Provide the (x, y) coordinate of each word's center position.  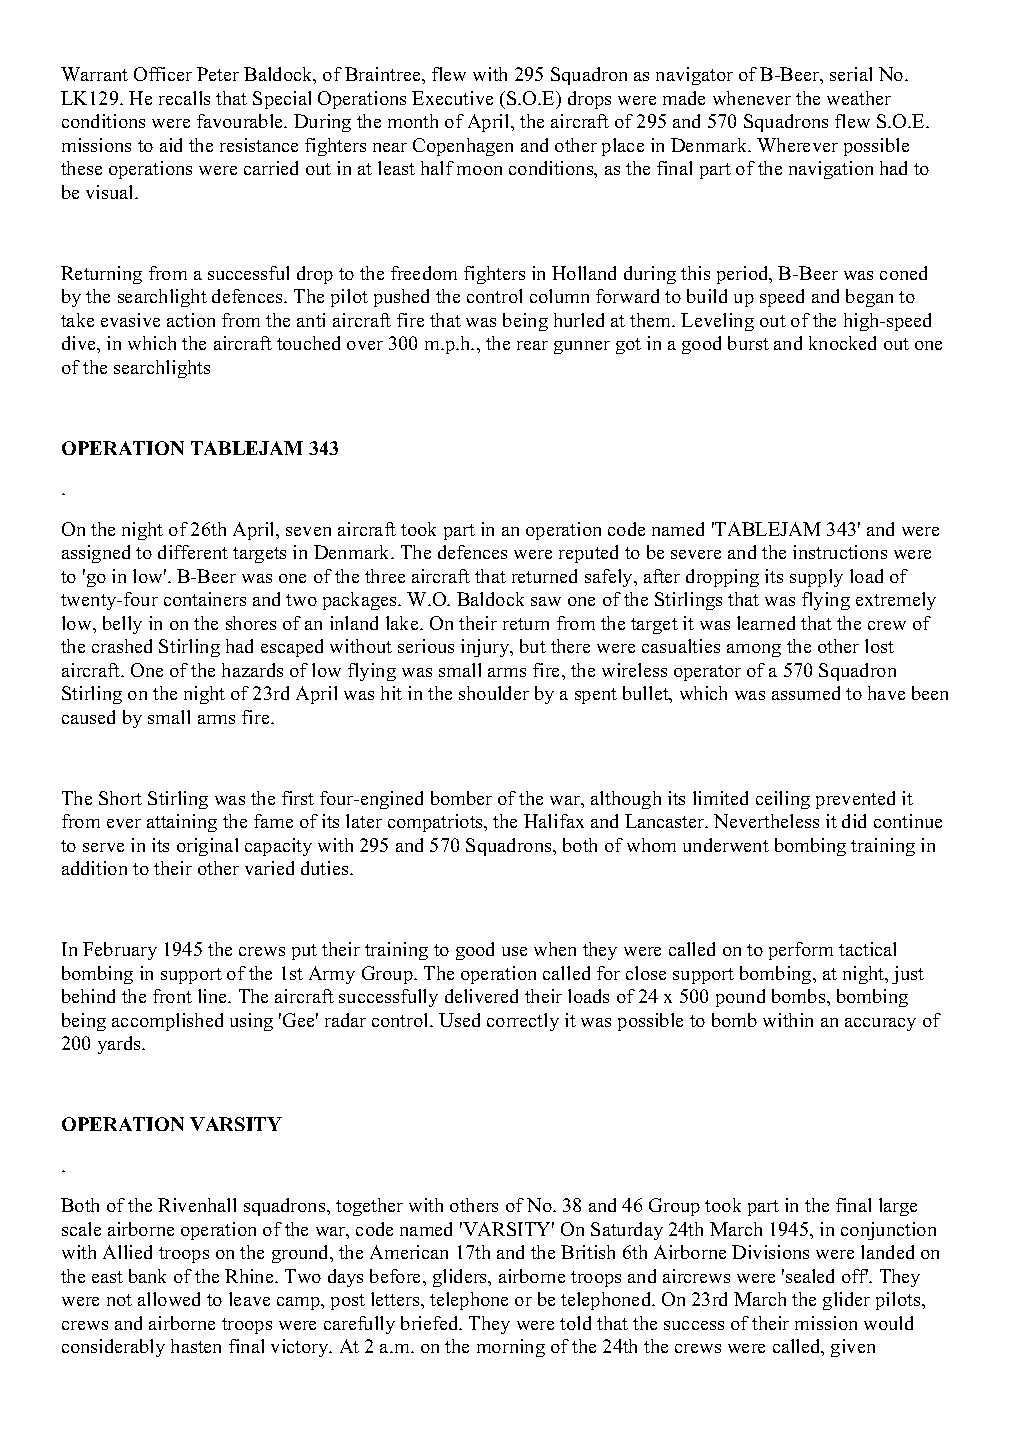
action (191, 320)
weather (859, 98)
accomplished (167, 1022)
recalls (184, 98)
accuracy (880, 1024)
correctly (523, 1022)
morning (511, 1348)
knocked (842, 343)
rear (532, 345)
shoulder (494, 693)
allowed (169, 1299)
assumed (806, 693)
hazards (252, 670)
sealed (810, 1276)
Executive (452, 98)
